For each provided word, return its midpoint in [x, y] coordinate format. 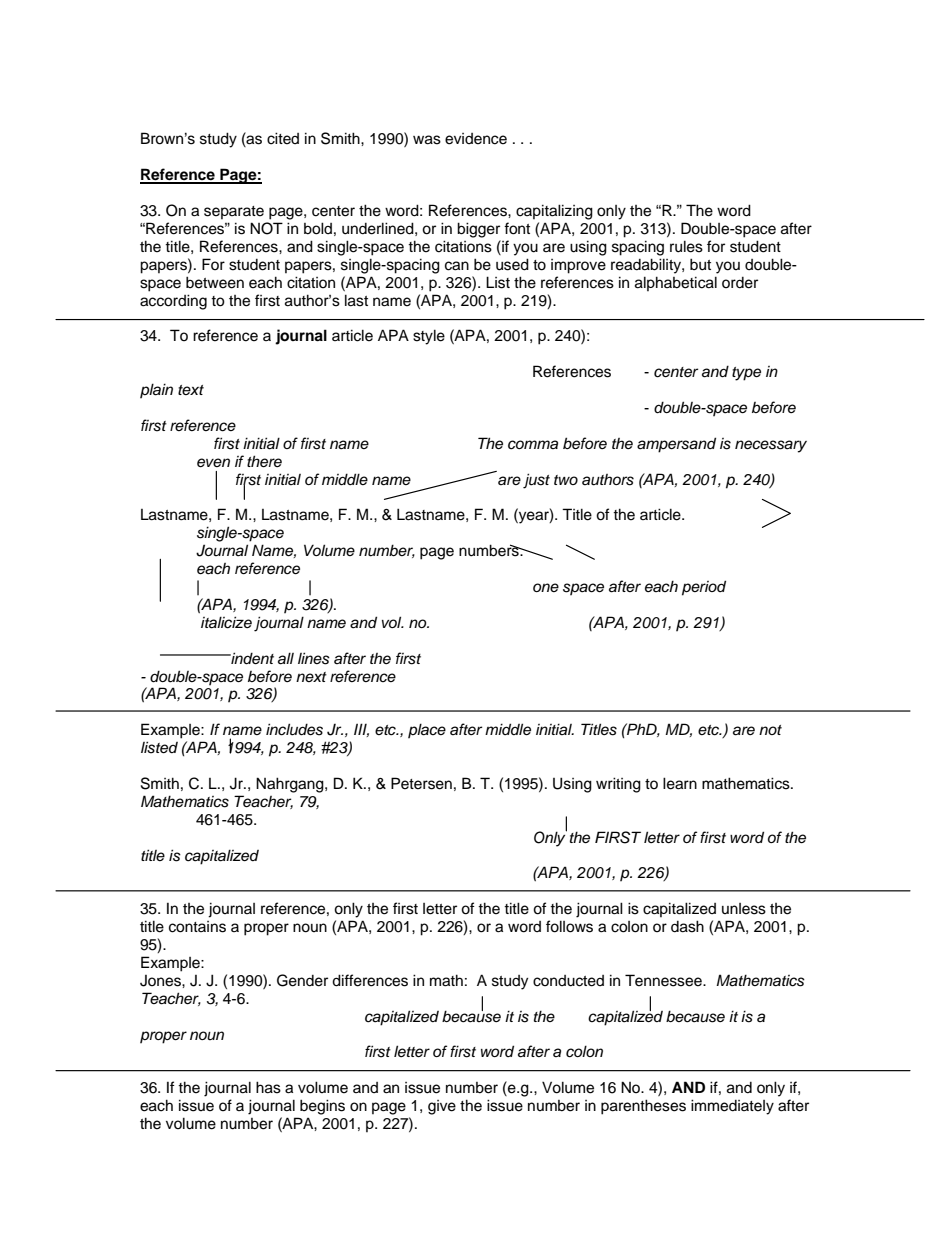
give [442, 1107]
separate [234, 212]
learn [680, 783]
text [191, 390]
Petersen [421, 783]
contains [197, 927]
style [429, 337]
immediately [732, 1107]
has [268, 1087]
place [427, 730]
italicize [226, 622]
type [746, 374]
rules [686, 246]
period [704, 588]
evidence [476, 139]
